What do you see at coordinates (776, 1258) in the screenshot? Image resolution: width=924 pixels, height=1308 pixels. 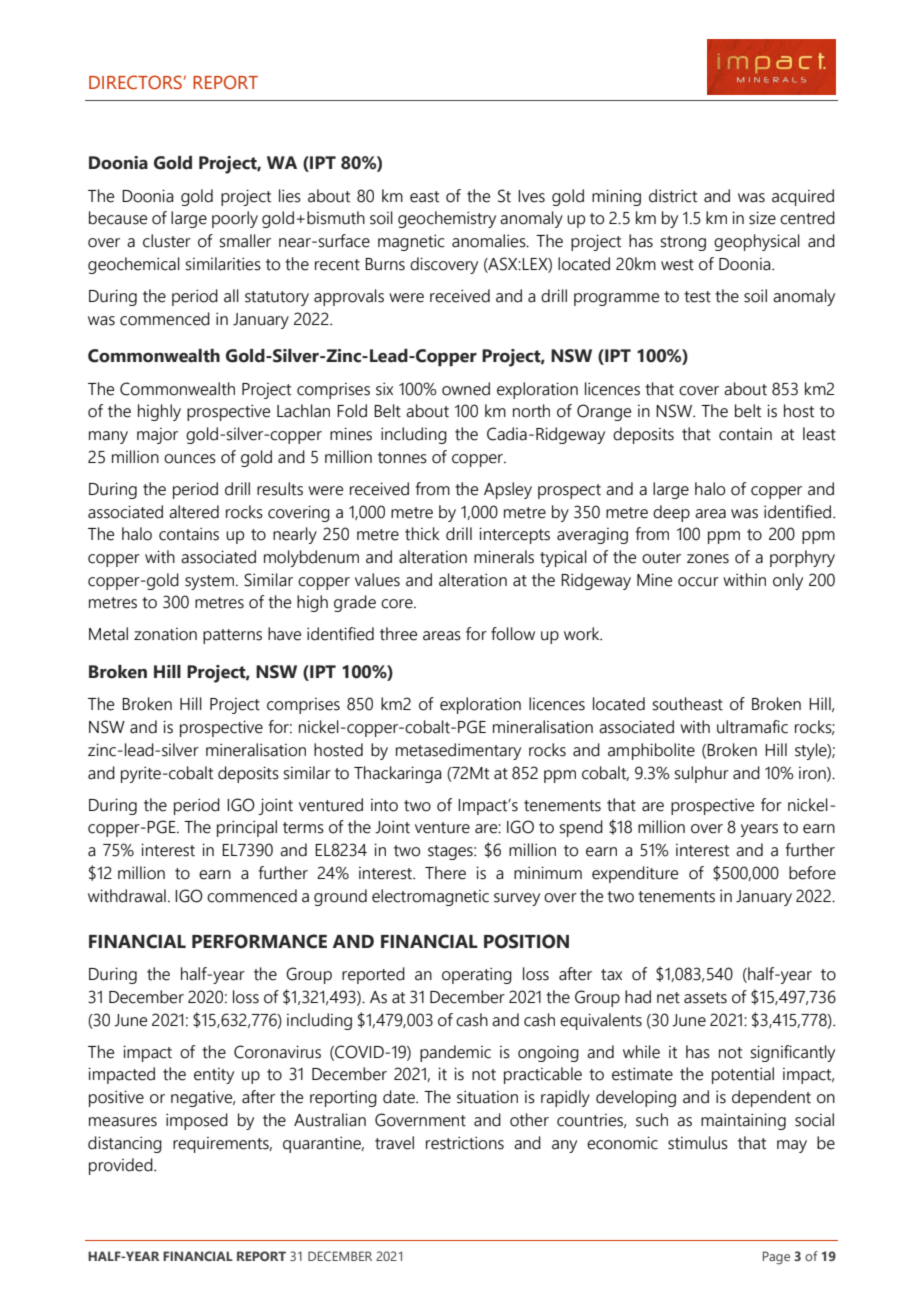 I see `Page` at bounding box center [776, 1258].
